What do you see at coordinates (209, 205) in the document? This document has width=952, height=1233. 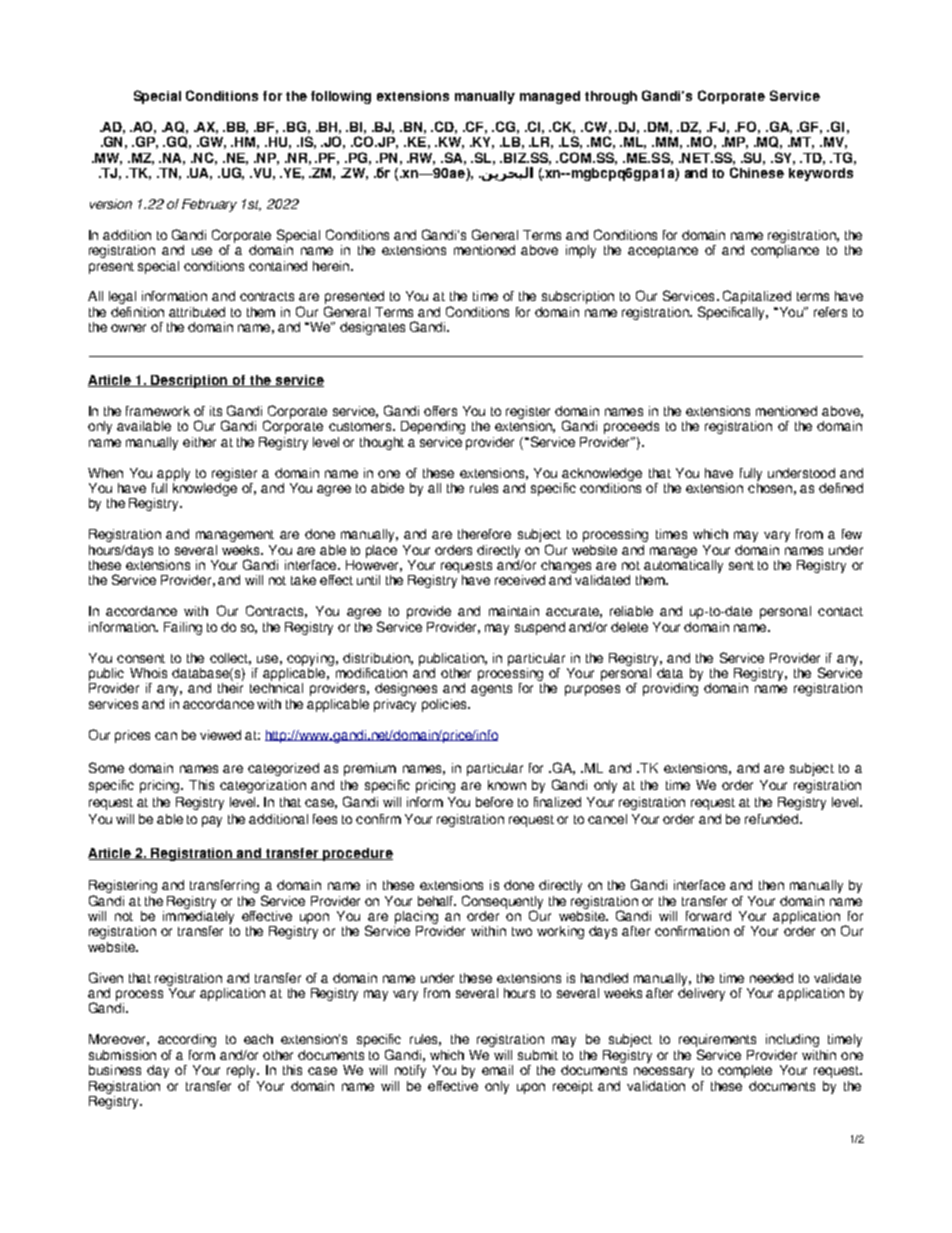 I see `February` at bounding box center [209, 205].
